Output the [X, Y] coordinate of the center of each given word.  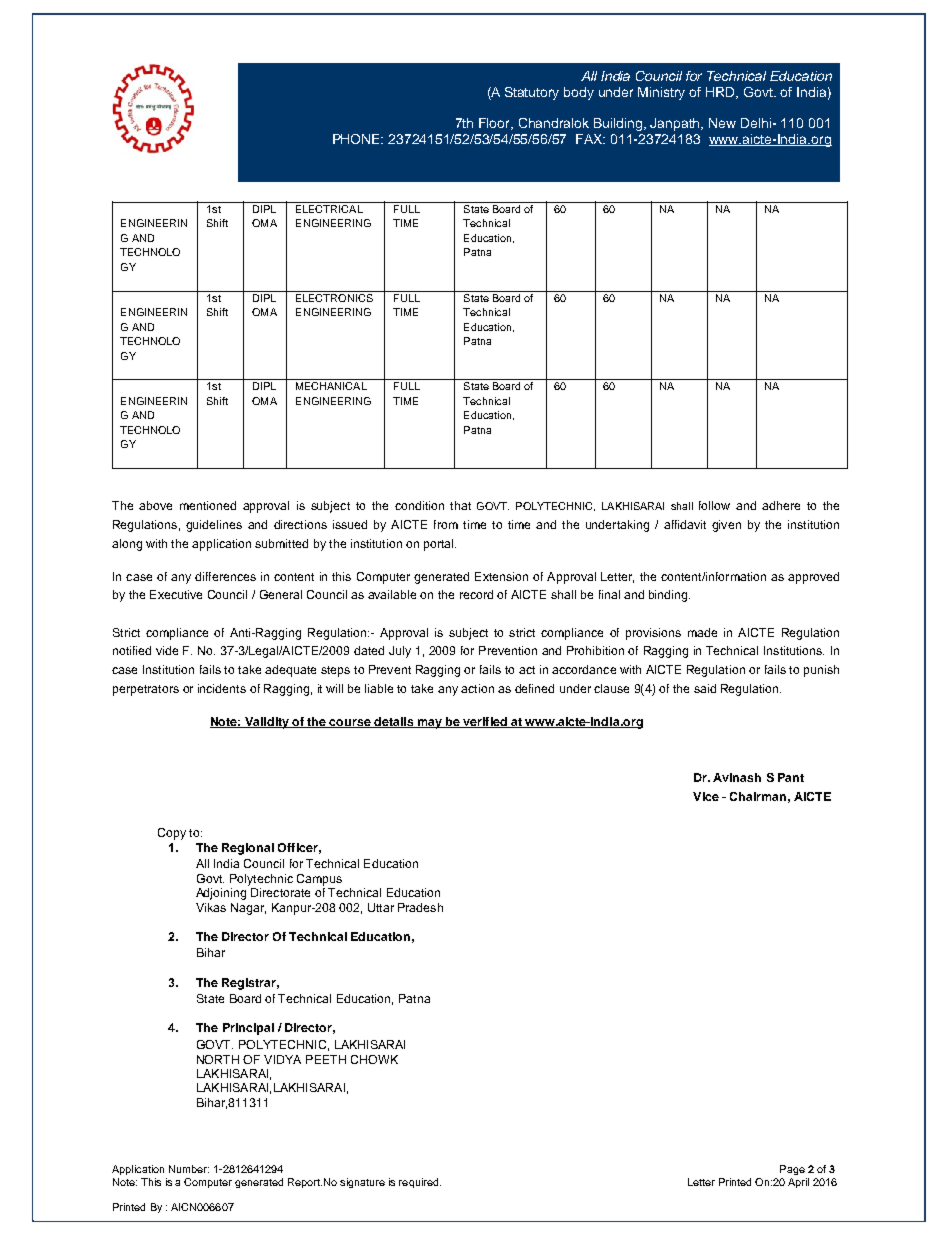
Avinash [737, 777]
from [446, 524]
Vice [706, 796]
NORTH [218, 1059]
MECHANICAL [331, 386]
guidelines [214, 526]
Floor [496, 124]
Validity [267, 723]
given [726, 526]
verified [485, 722]
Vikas [211, 907]
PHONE [358, 139]
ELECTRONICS [334, 296]
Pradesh [420, 907]
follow [714, 505]
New [722, 123]
